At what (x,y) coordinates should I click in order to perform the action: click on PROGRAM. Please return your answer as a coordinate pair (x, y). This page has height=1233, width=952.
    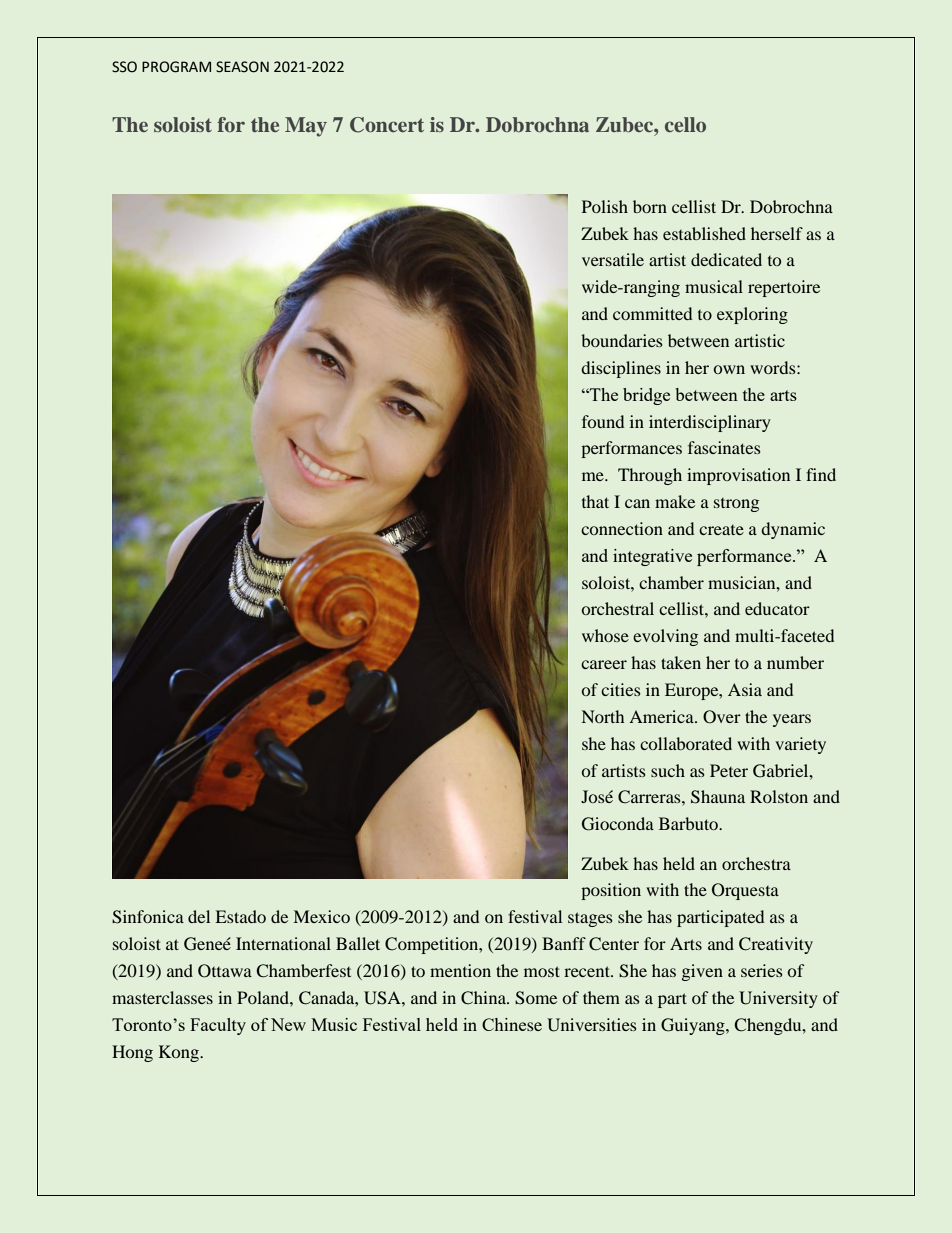
    Looking at the image, I should click on (176, 67).
